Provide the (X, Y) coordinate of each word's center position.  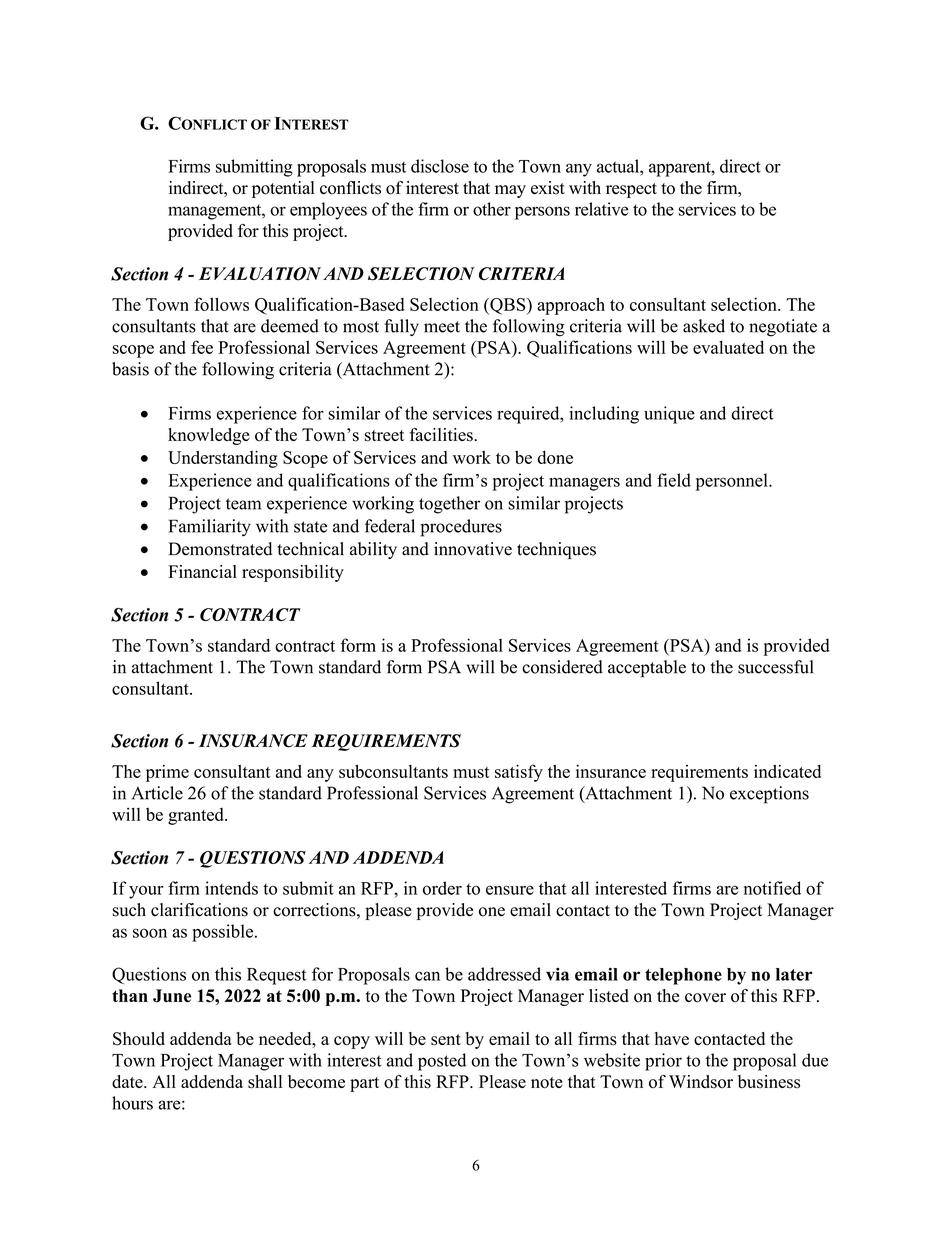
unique (669, 415)
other (492, 209)
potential (283, 189)
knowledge (209, 436)
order (442, 888)
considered (562, 667)
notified (772, 888)
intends (231, 888)
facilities (442, 435)
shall (265, 1082)
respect (631, 190)
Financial (202, 571)
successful (776, 667)
